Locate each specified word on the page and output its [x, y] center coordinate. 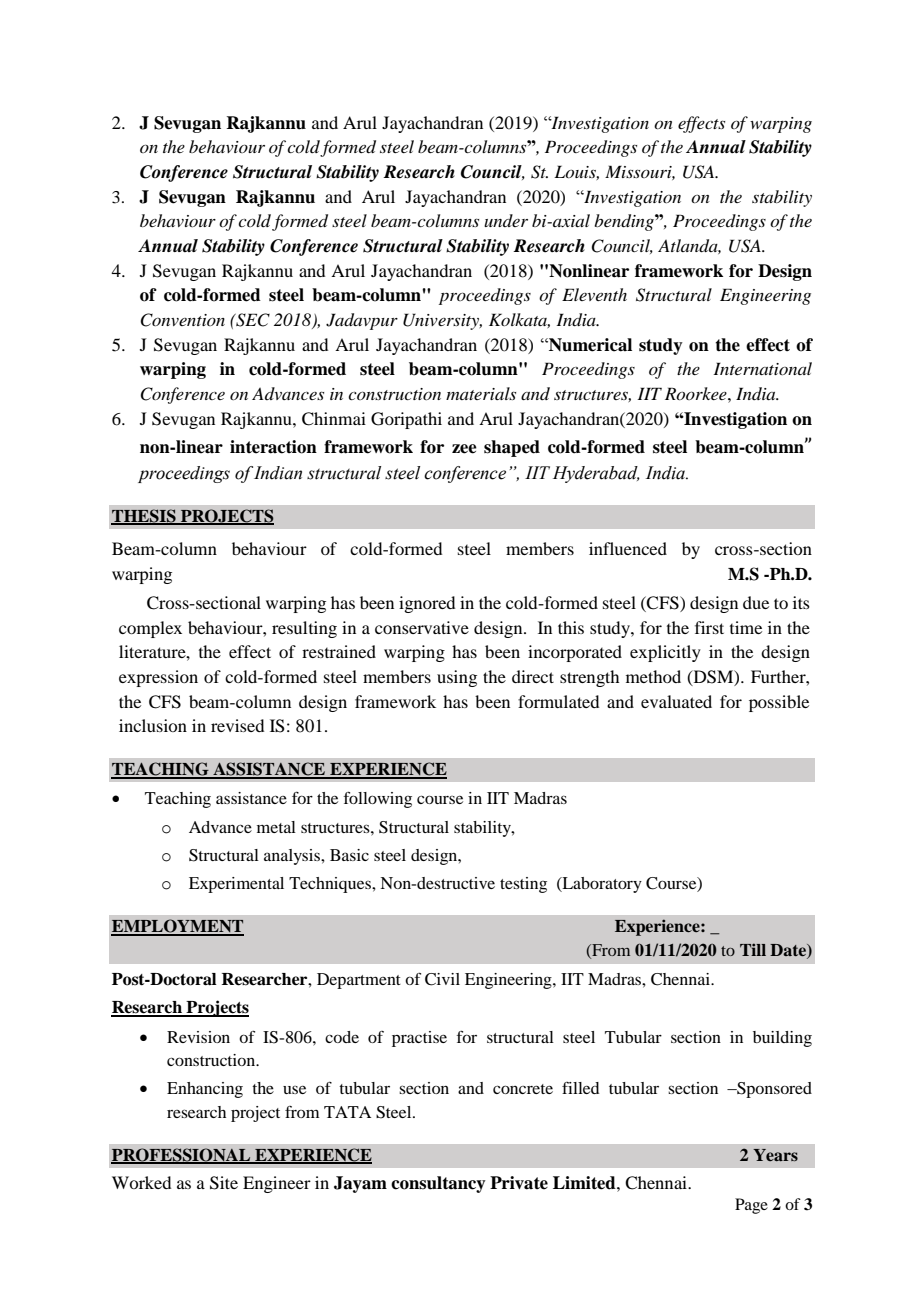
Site [224, 1183]
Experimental [236, 885]
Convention [182, 320]
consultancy [438, 1184]
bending [625, 222]
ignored [427, 604]
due [756, 602]
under [506, 220]
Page [751, 1206]
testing [523, 885]
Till [753, 949]
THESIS [144, 516]
